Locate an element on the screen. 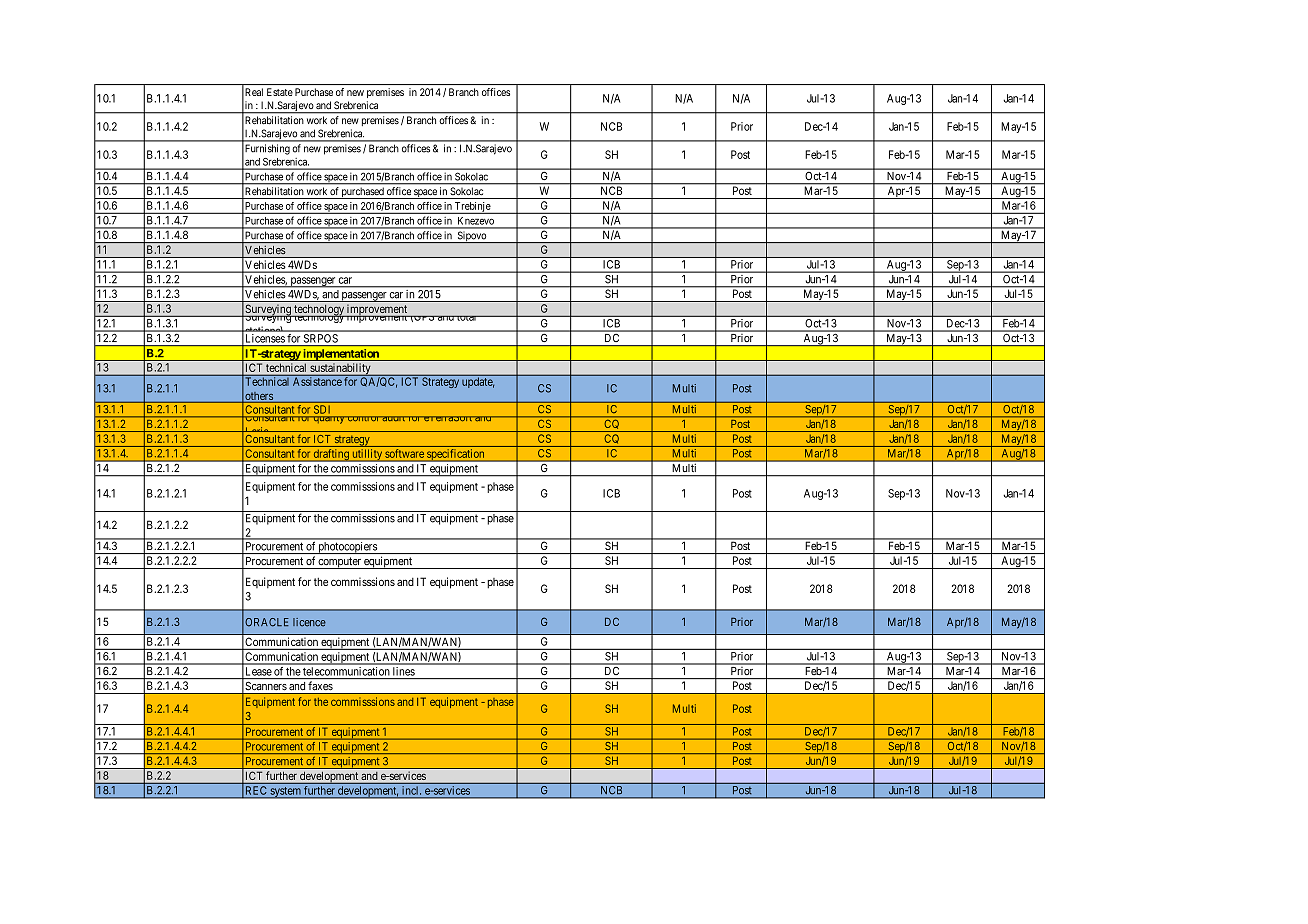  software is located at coordinates (405, 453).
